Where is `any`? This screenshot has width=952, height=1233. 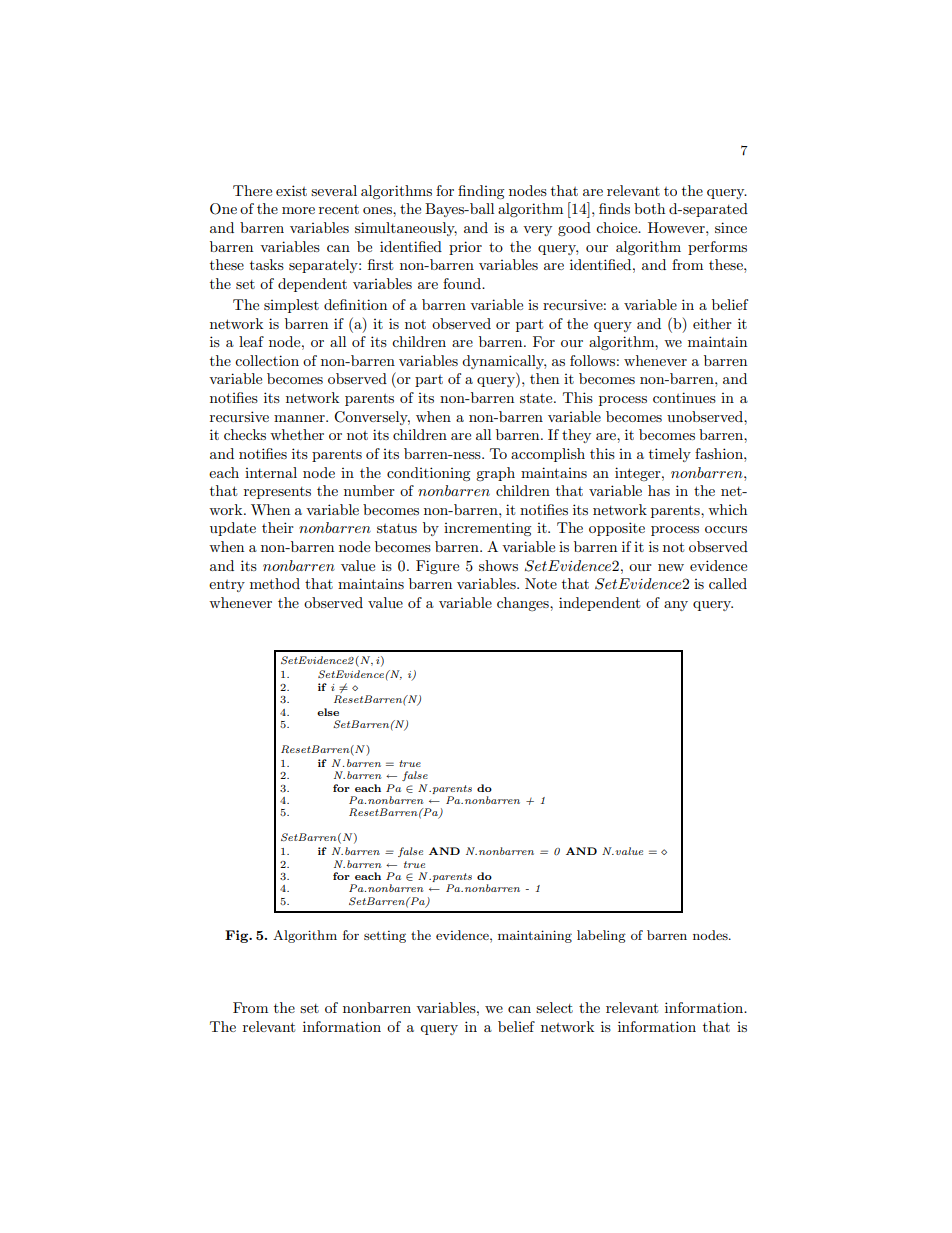 any is located at coordinates (676, 606).
